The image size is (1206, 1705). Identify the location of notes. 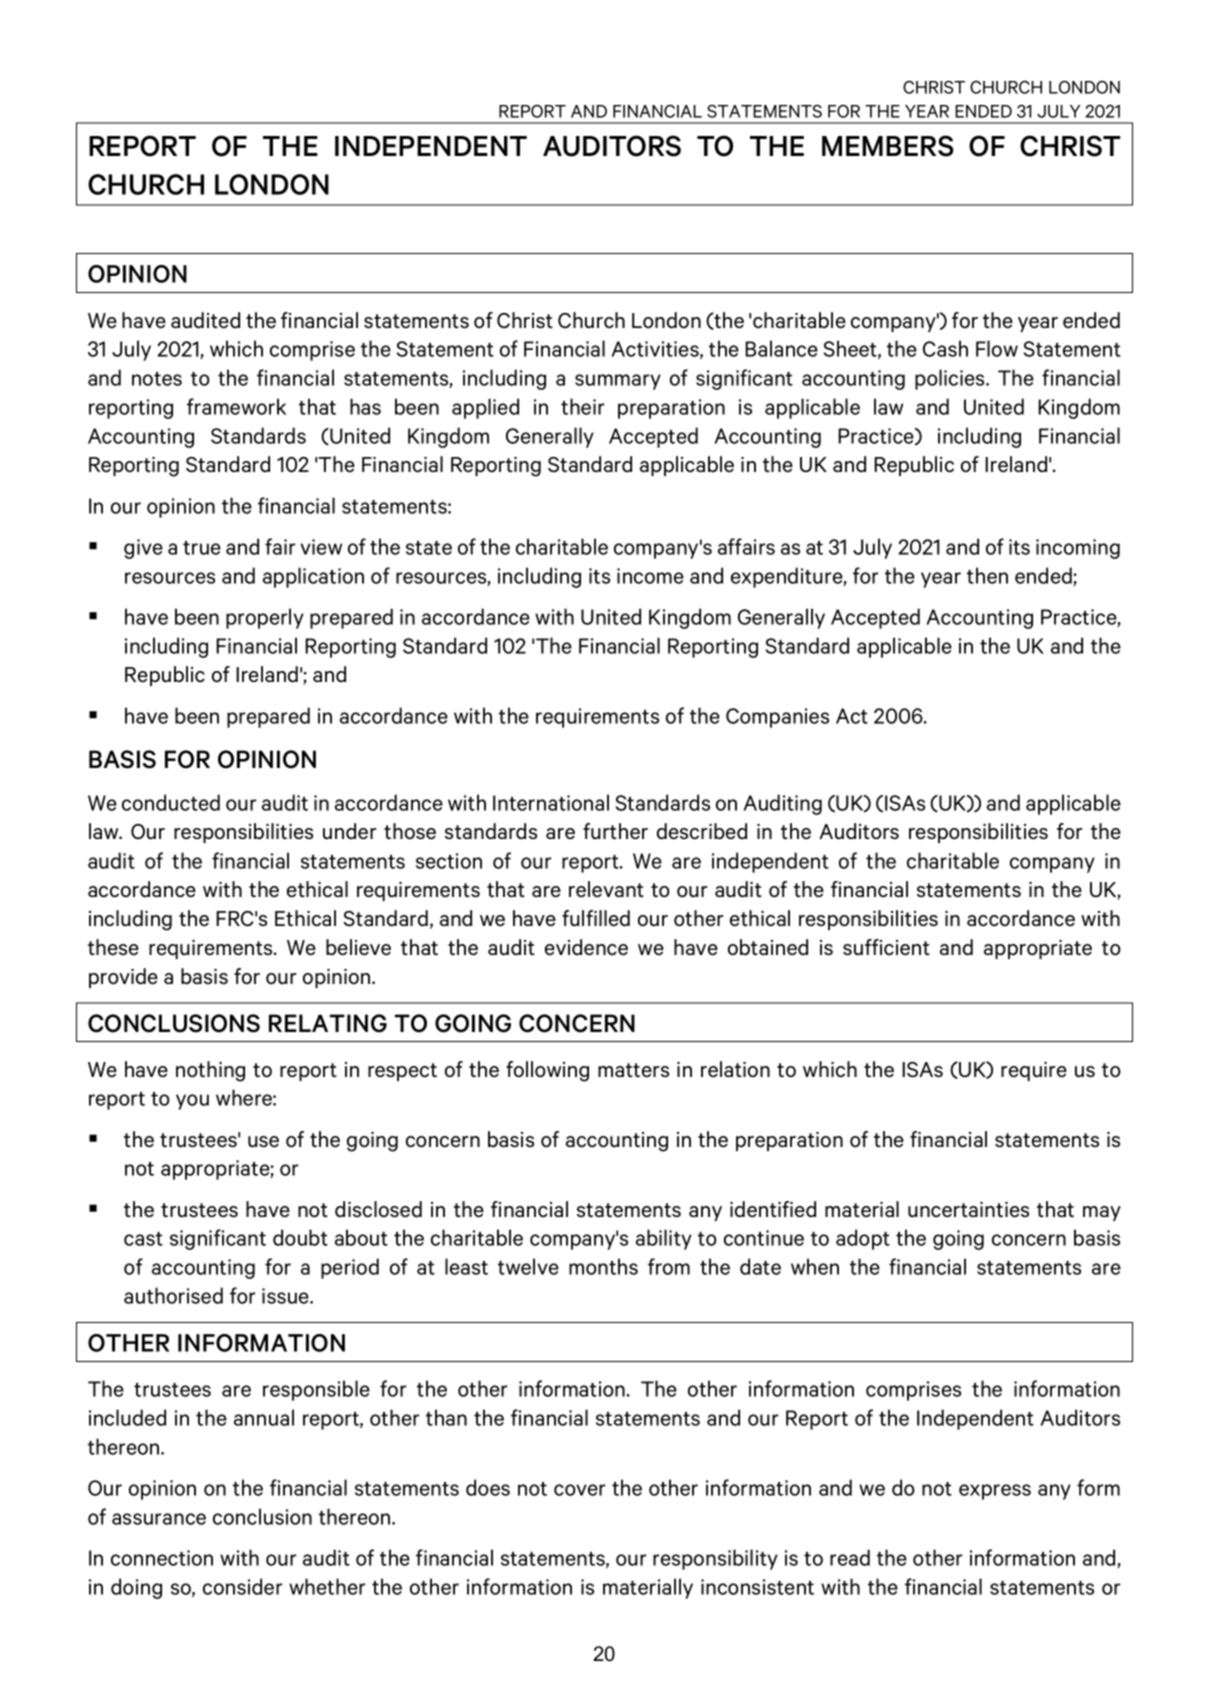
(157, 379).
